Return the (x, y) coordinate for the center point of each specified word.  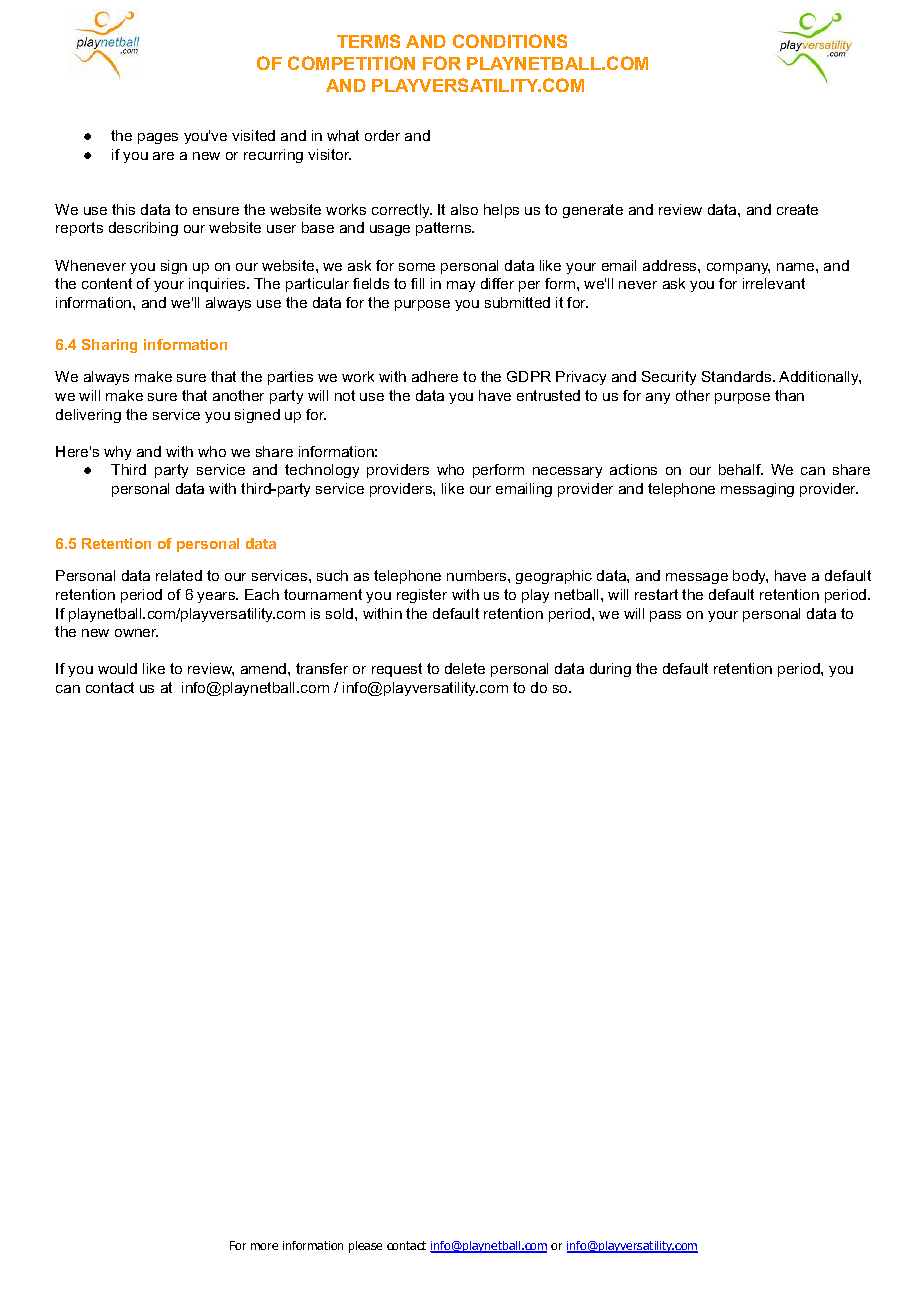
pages (158, 138)
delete (465, 668)
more (264, 1246)
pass (665, 616)
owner (136, 633)
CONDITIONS (510, 41)
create (797, 209)
